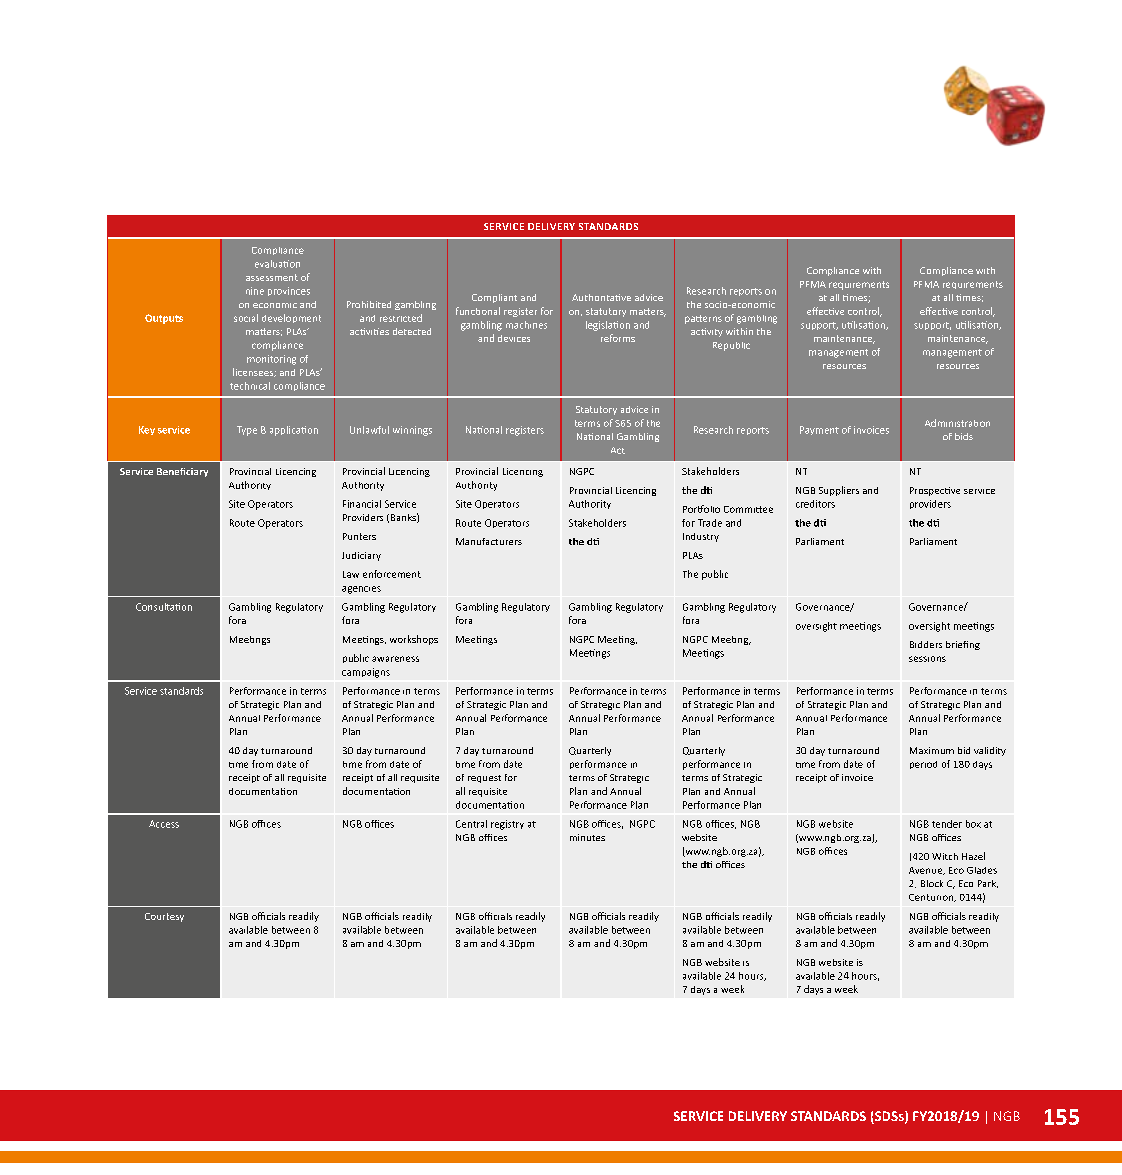 The width and height of the document is (1122, 1175). What do you see at coordinates (164, 917) in the document?
I see `Courtesy` at bounding box center [164, 917].
